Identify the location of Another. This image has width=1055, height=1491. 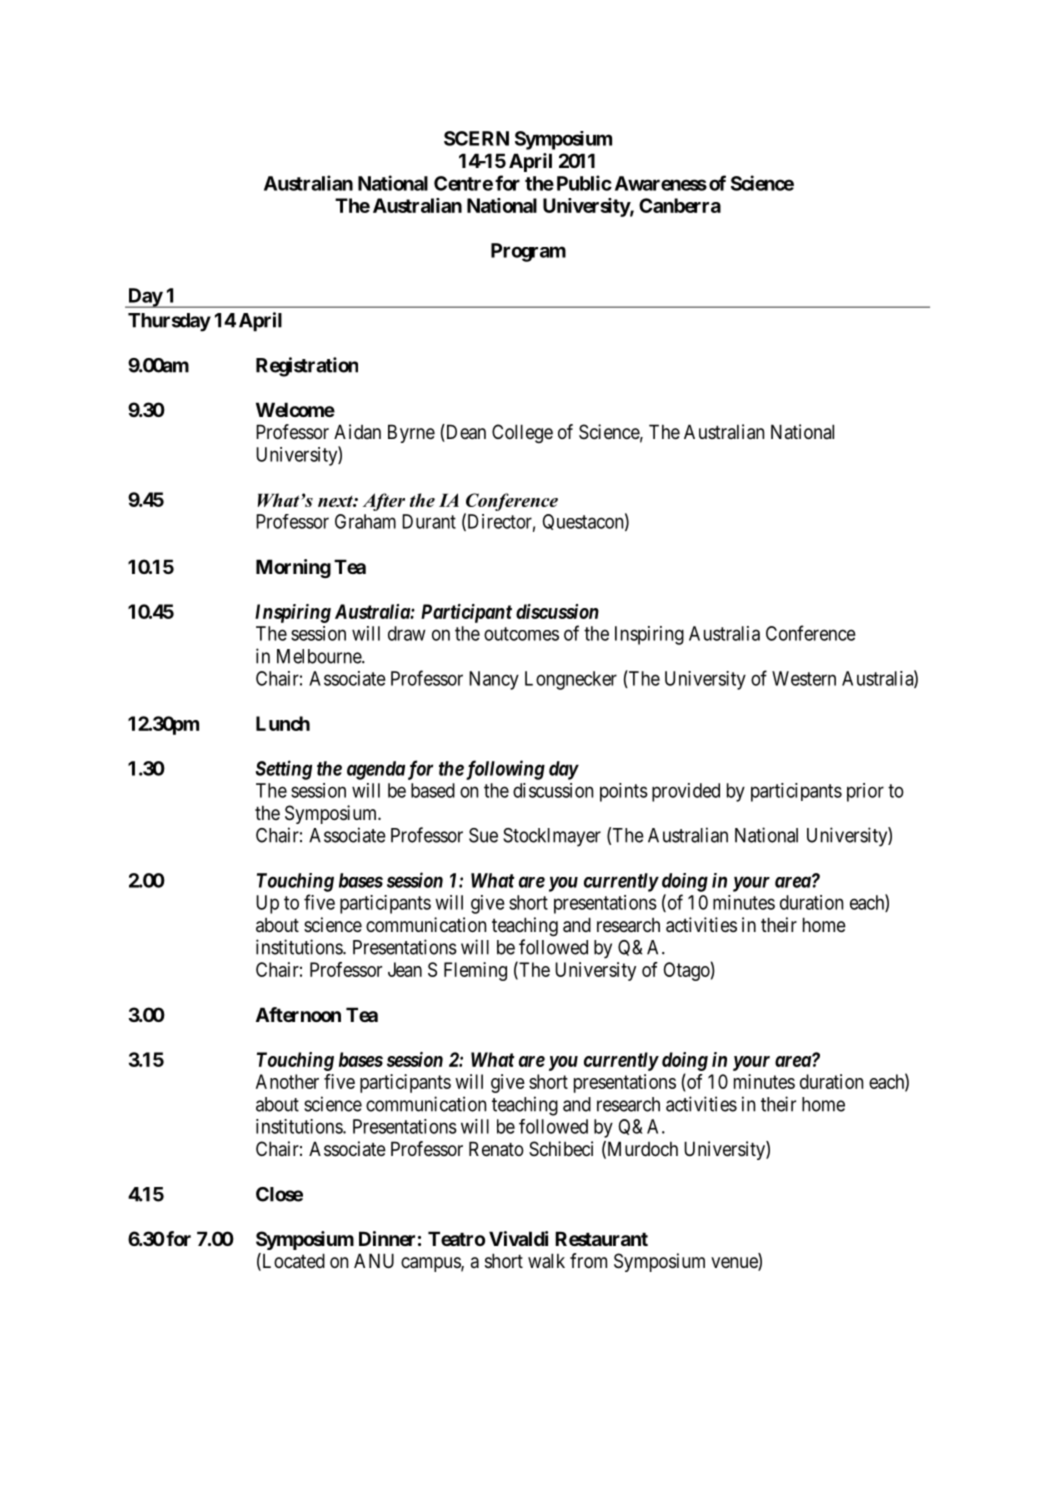
(287, 1081).
